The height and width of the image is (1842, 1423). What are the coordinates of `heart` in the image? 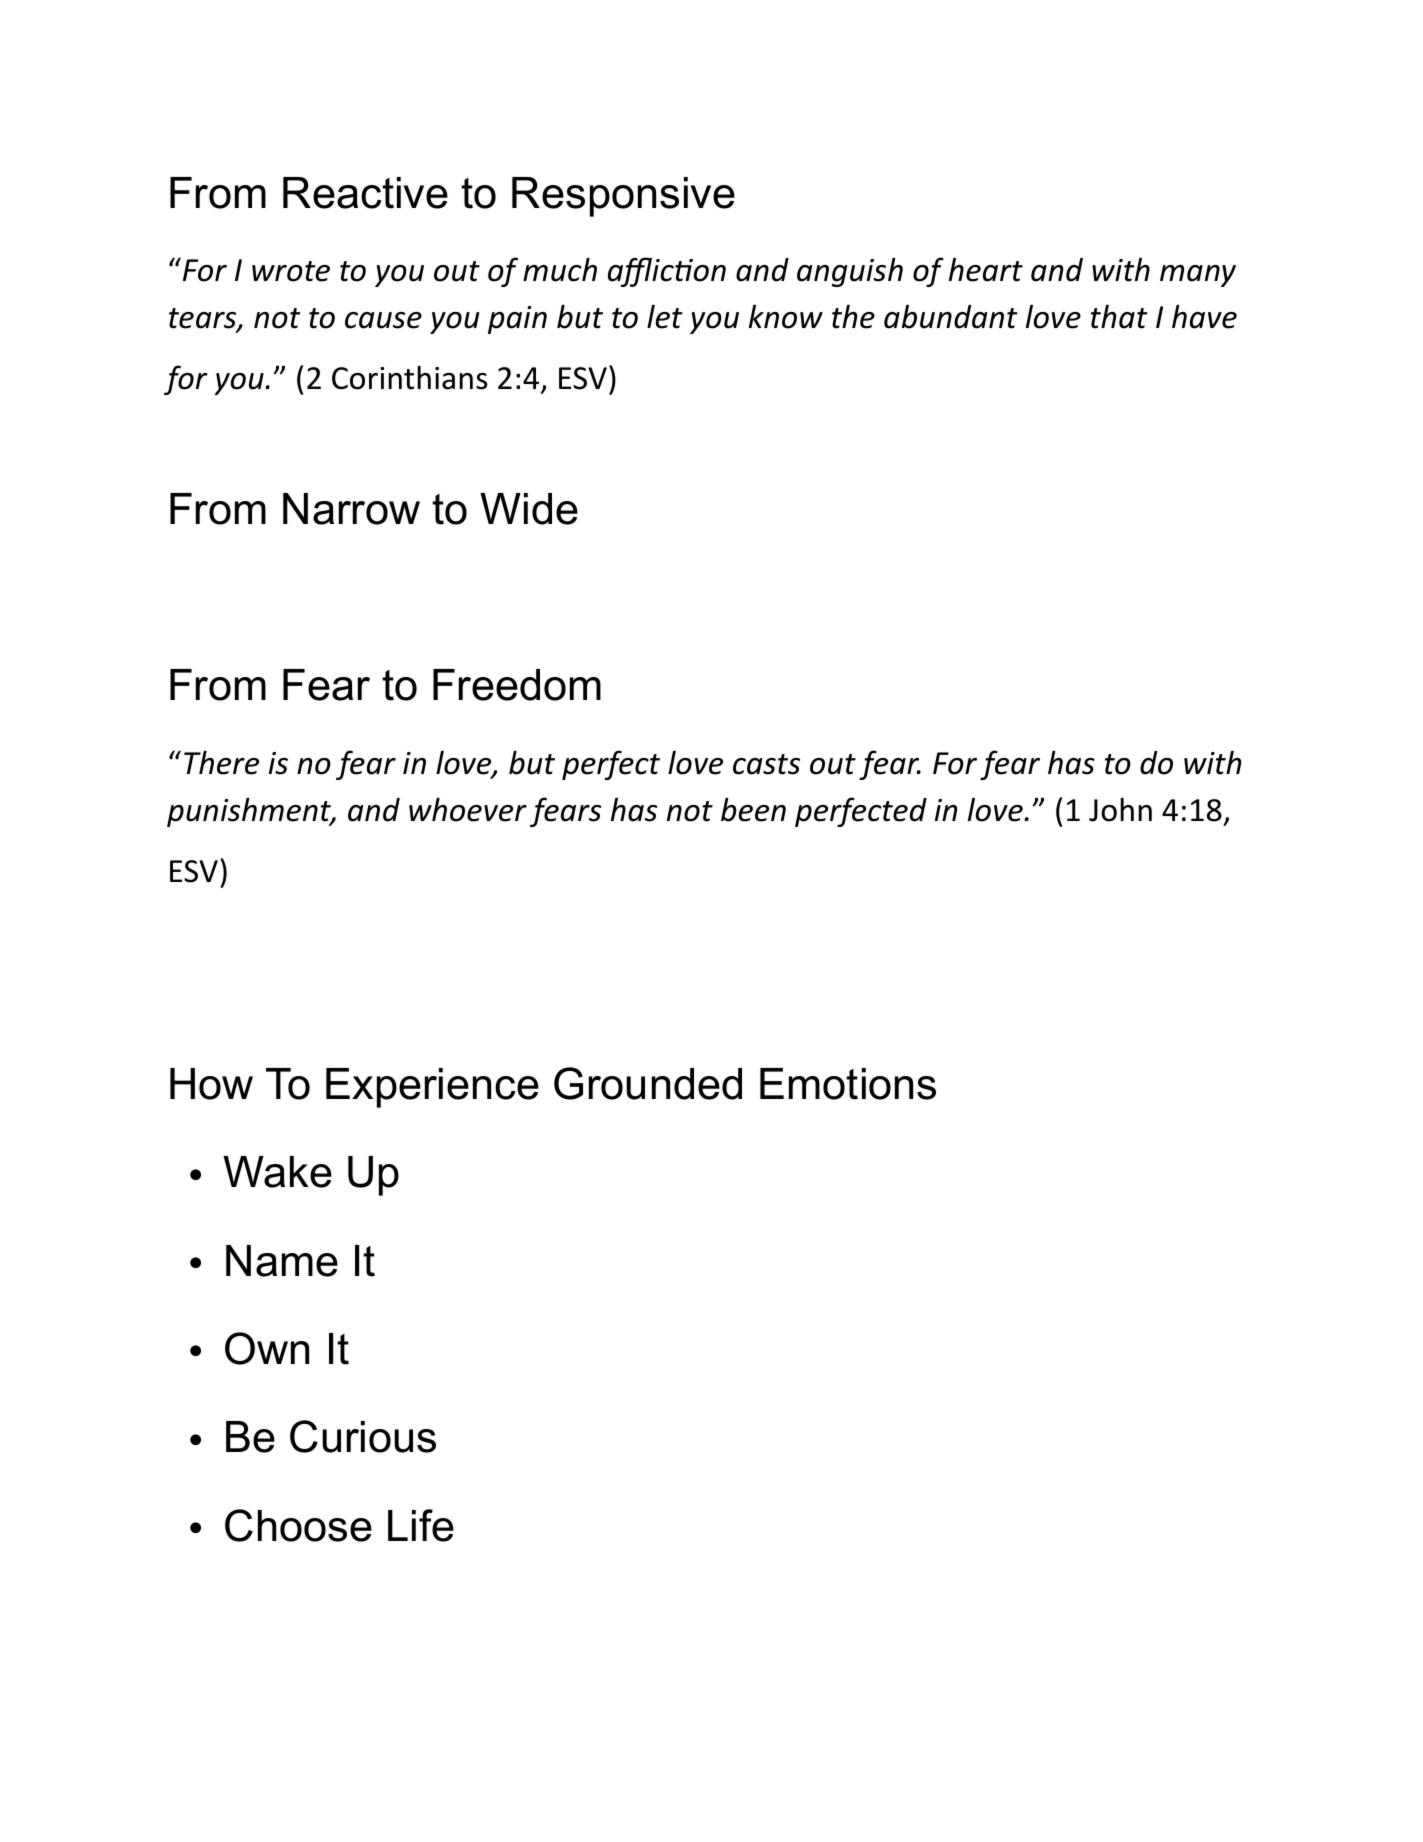 It's located at (986, 270).
